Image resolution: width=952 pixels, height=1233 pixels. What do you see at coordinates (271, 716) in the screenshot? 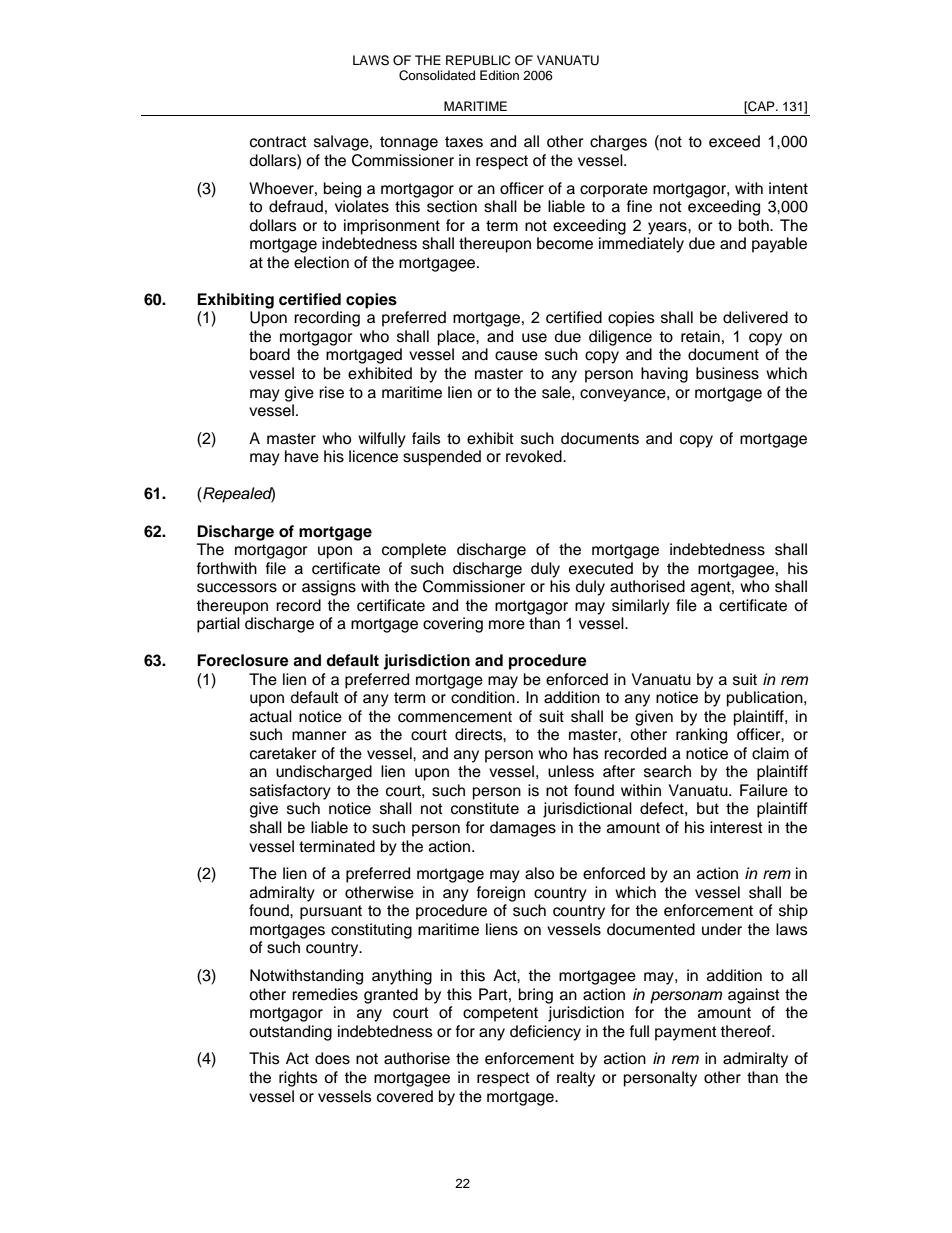
I see `actual` at bounding box center [271, 716].
